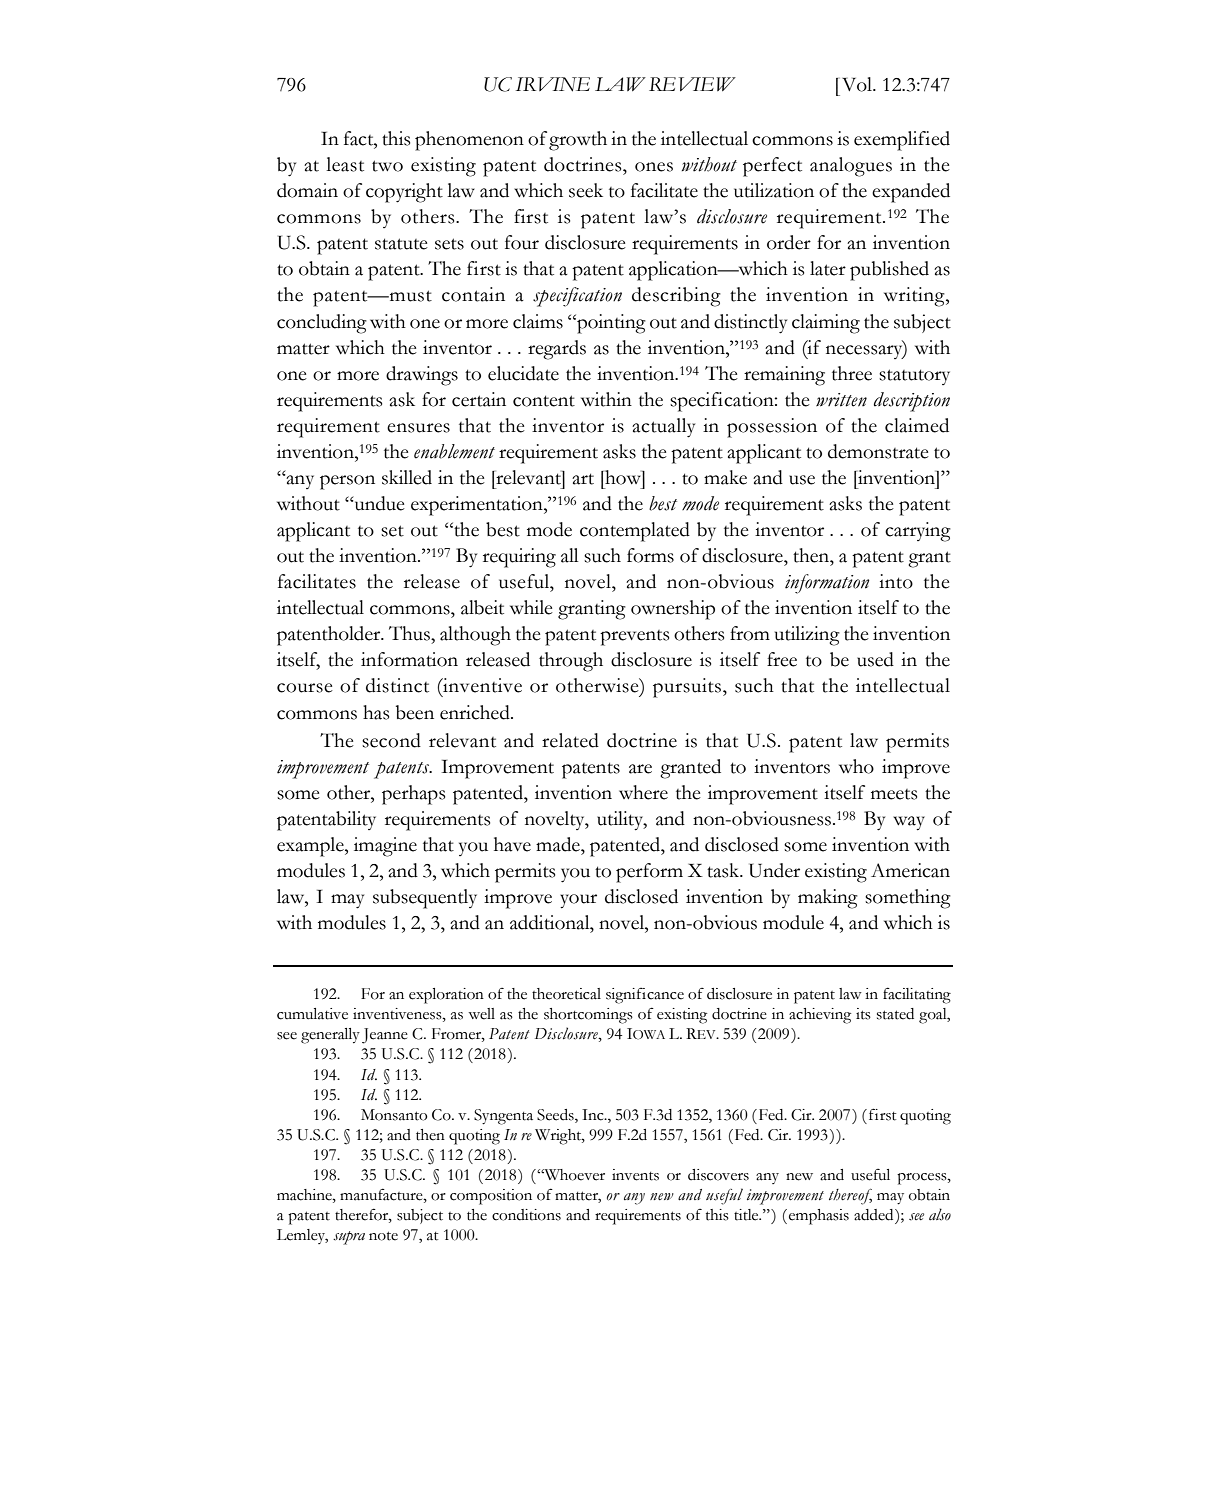 The height and width of the screenshot is (1491, 1227). I want to click on used, so click(875, 659).
